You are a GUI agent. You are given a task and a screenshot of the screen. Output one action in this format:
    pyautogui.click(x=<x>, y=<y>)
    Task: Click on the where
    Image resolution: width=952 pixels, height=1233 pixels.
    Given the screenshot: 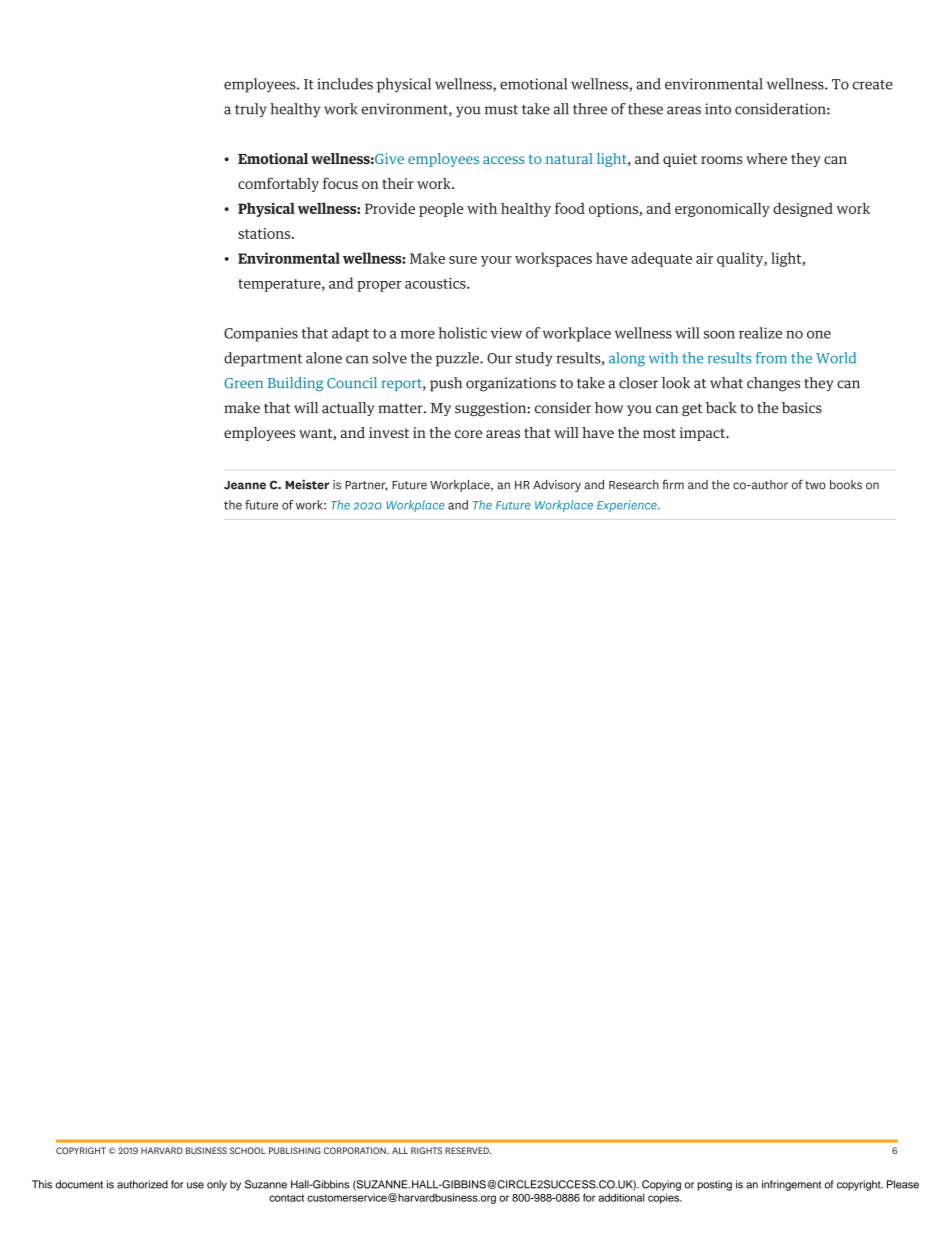 What is the action you would take?
    pyautogui.click(x=766, y=158)
